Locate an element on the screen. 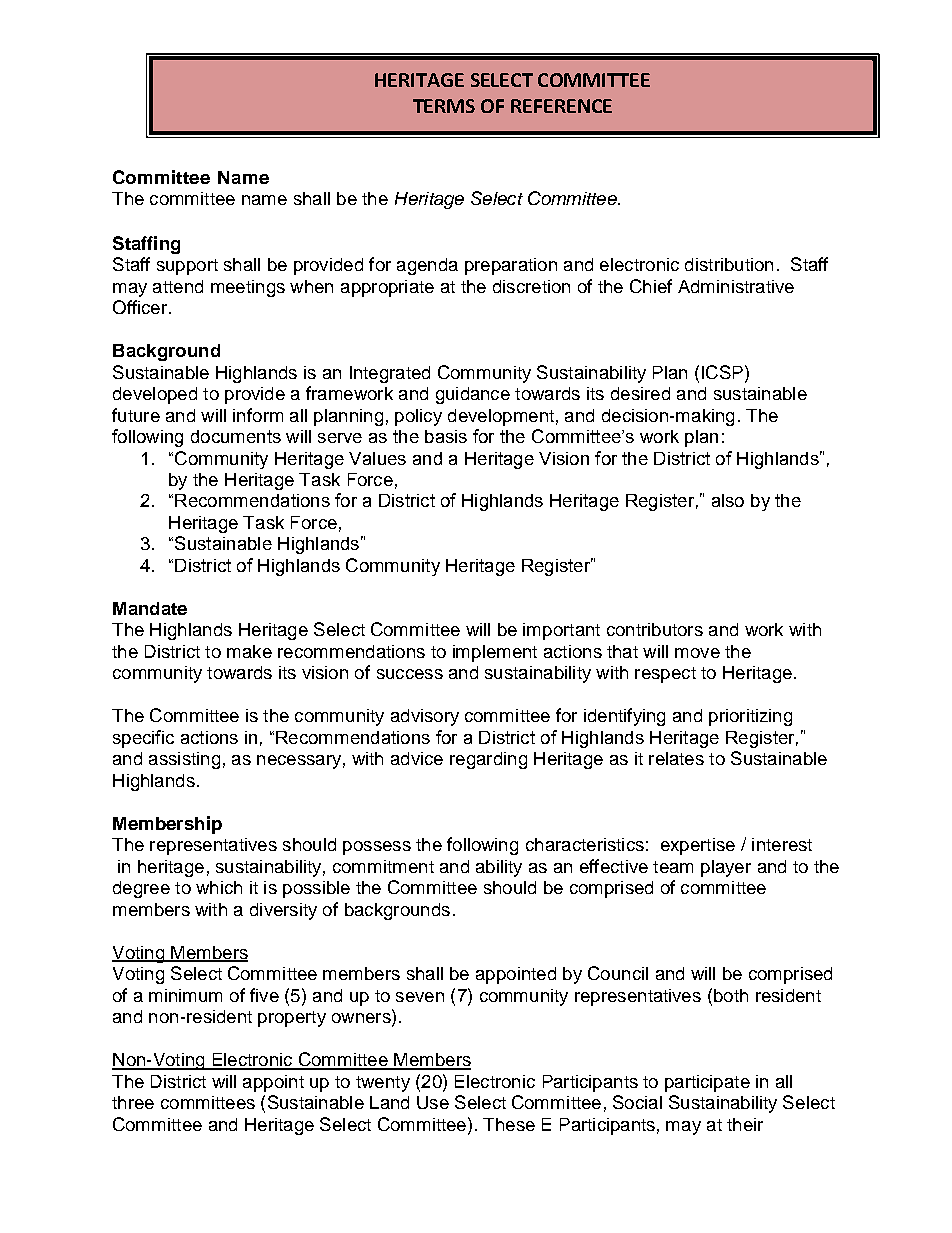  three is located at coordinates (133, 1102).
